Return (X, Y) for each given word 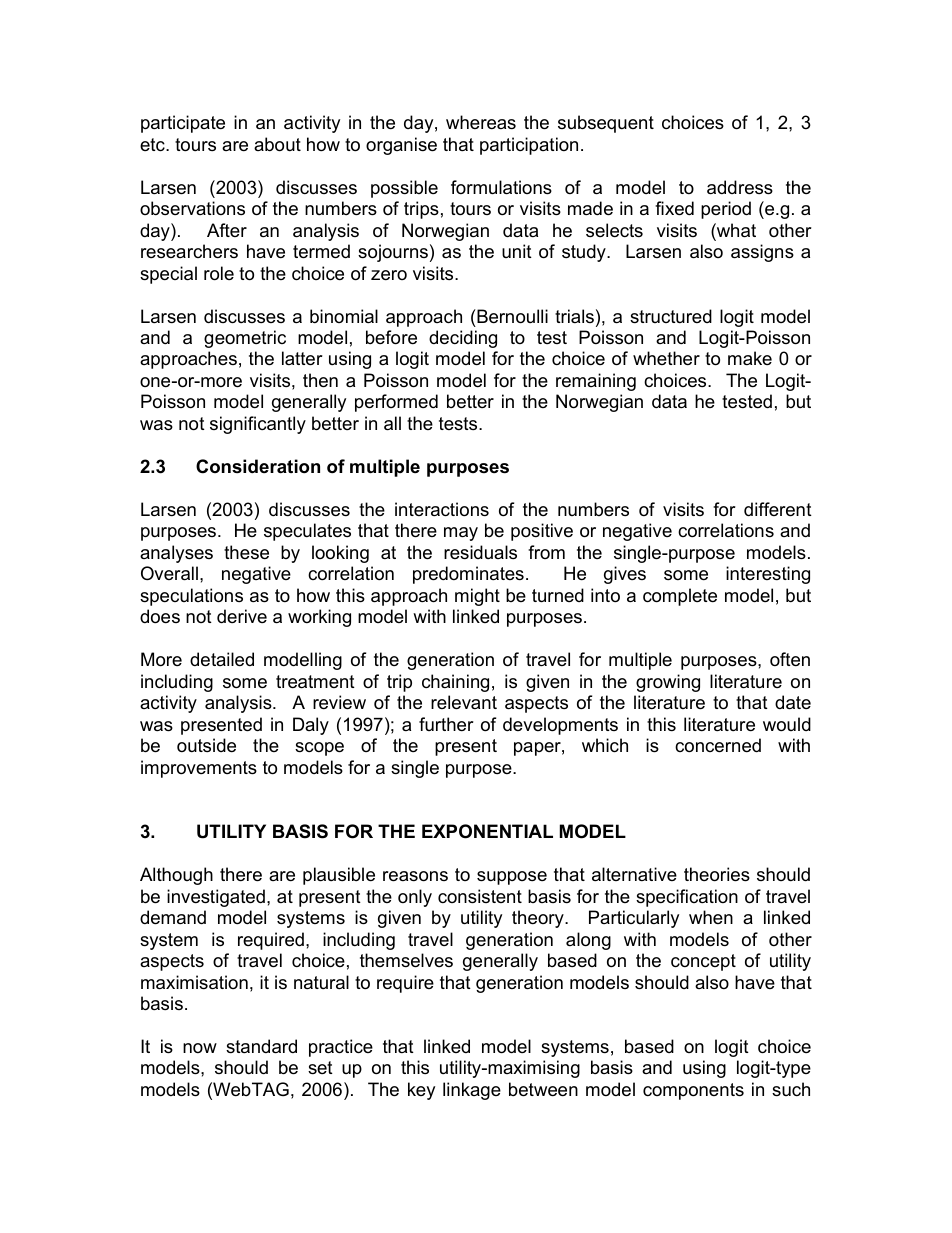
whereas (481, 122)
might (477, 597)
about (277, 144)
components (693, 1091)
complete (680, 597)
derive (242, 616)
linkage (472, 1091)
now (200, 1048)
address (740, 187)
